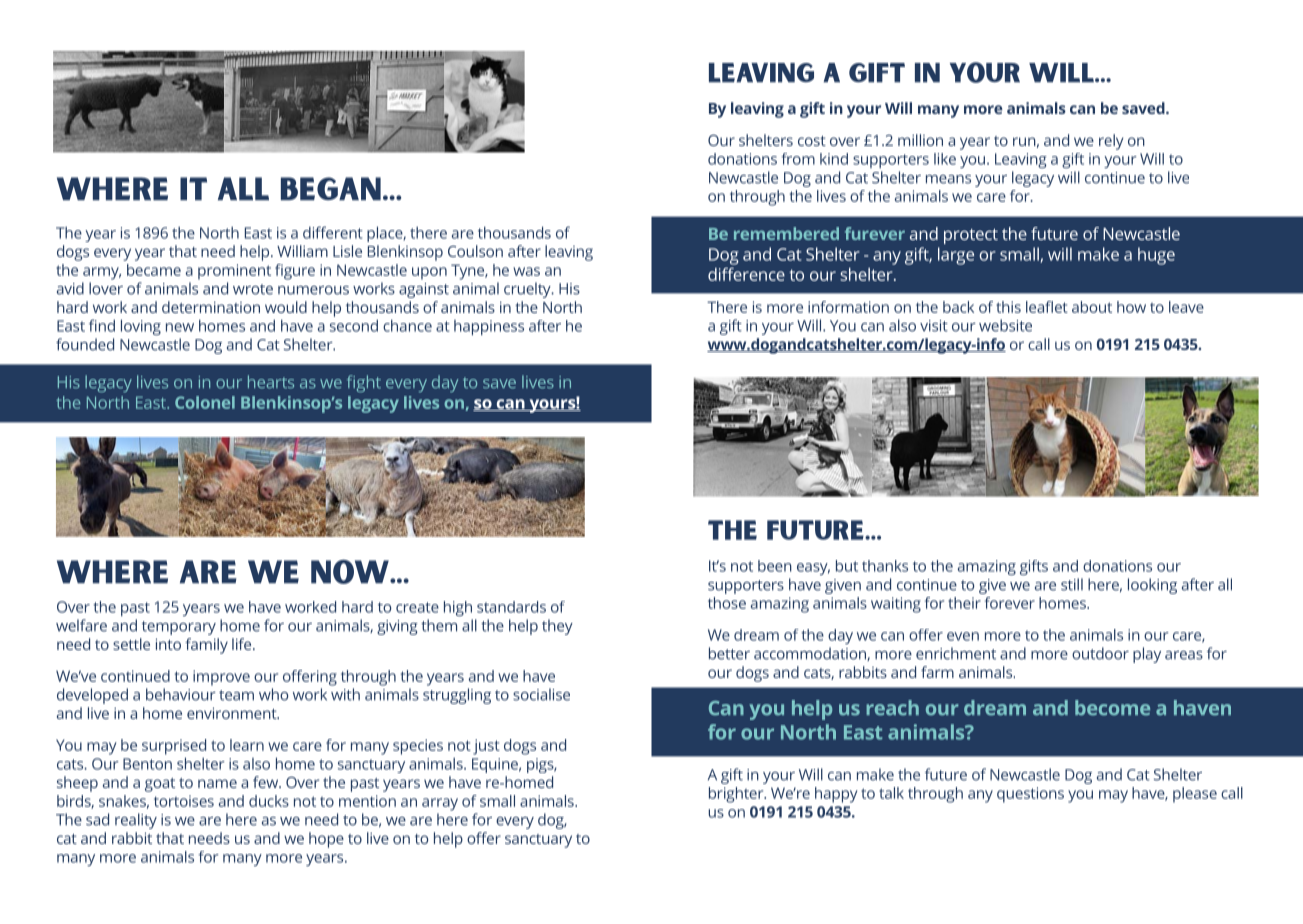 Image resolution: width=1303 pixels, height=924 pixels. What do you see at coordinates (737, 795) in the screenshot?
I see `brighter` at bounding box center [737, 795].
